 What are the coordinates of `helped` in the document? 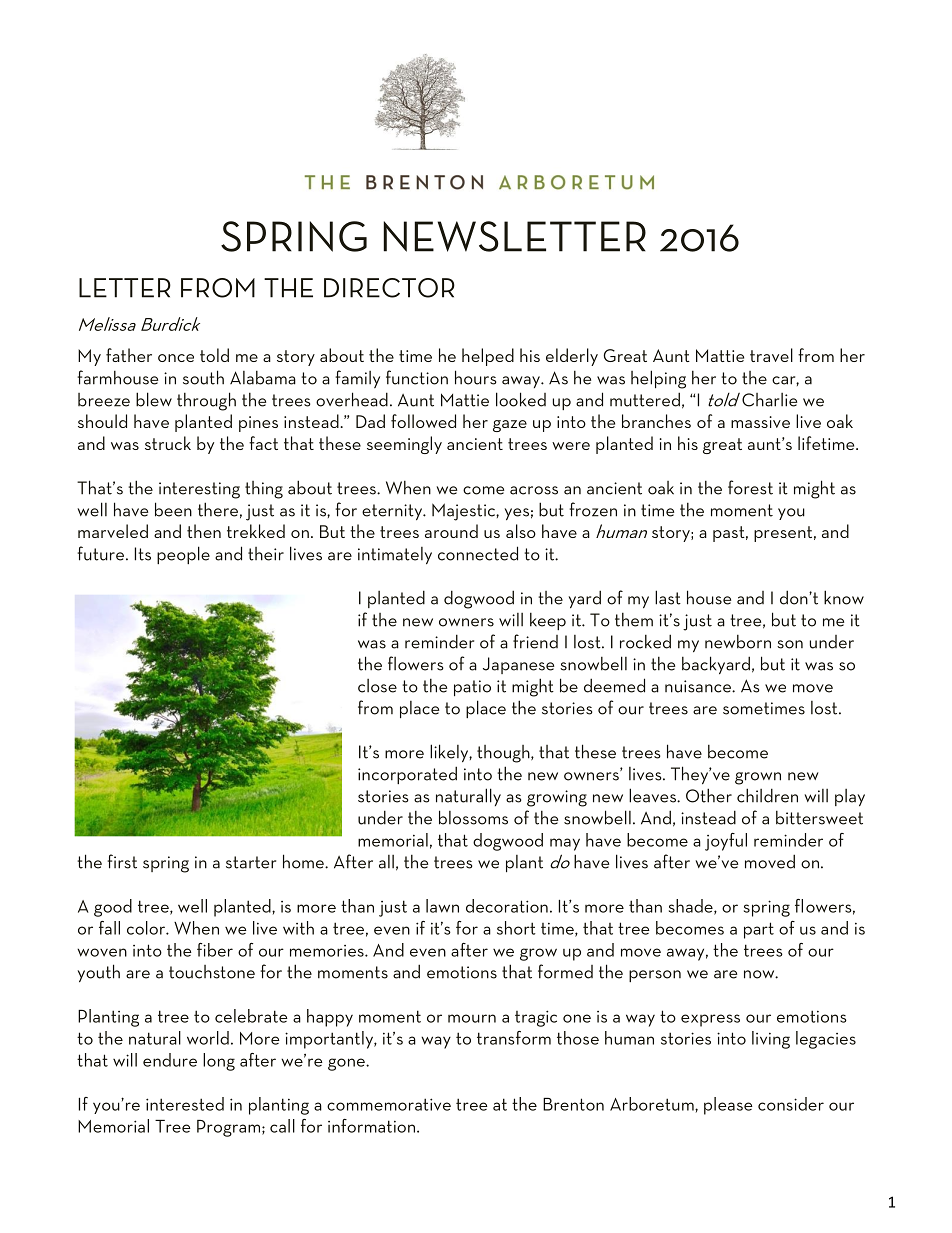 It's located at (488, 357).
